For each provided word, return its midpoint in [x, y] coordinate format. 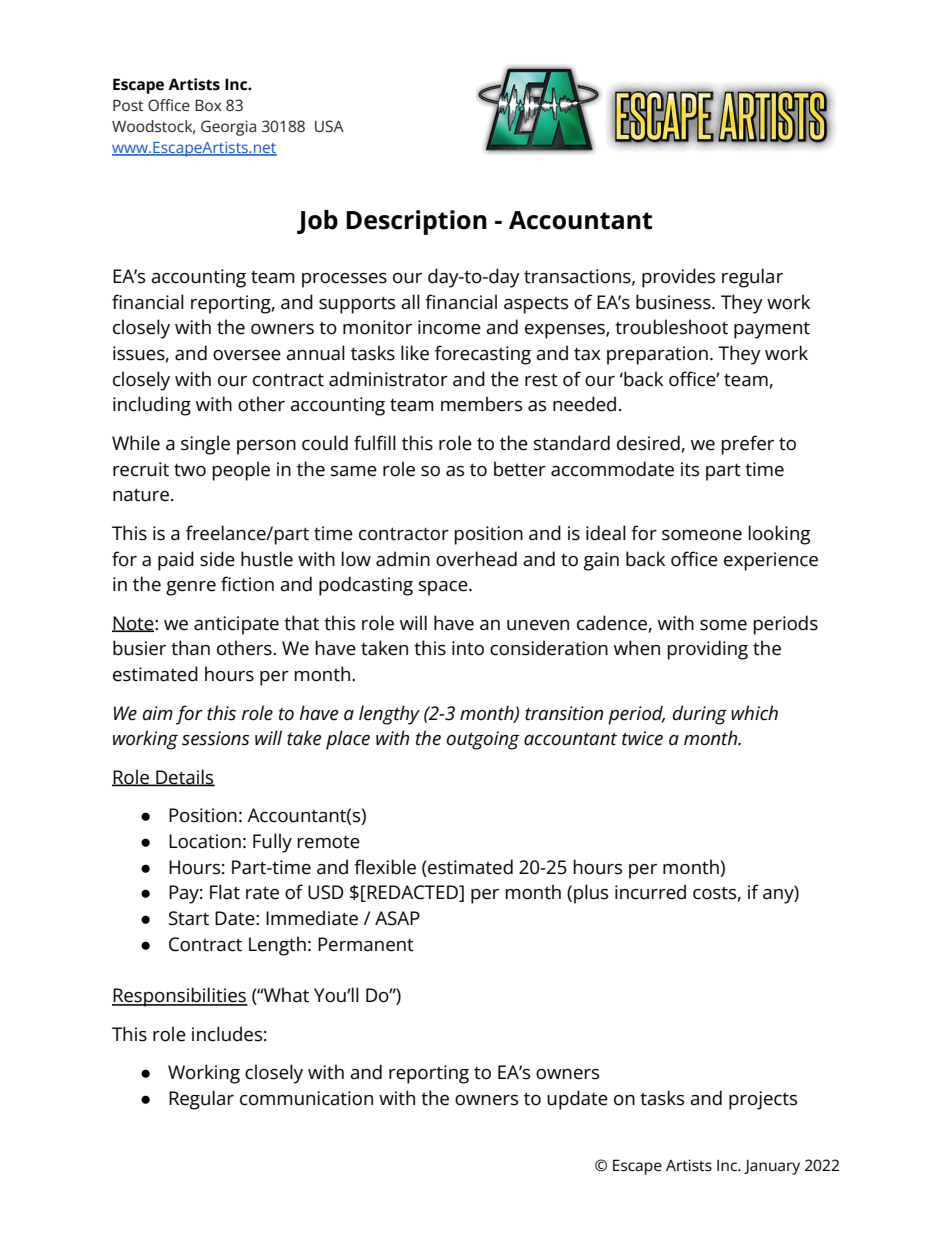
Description [416, 222]
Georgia [228, 128]
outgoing [483, 740]
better [520, 469]
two [190, 470]
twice [642, 738]
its [690, 469]
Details [184, 778]
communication [306, 1098]
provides [678, 278]
